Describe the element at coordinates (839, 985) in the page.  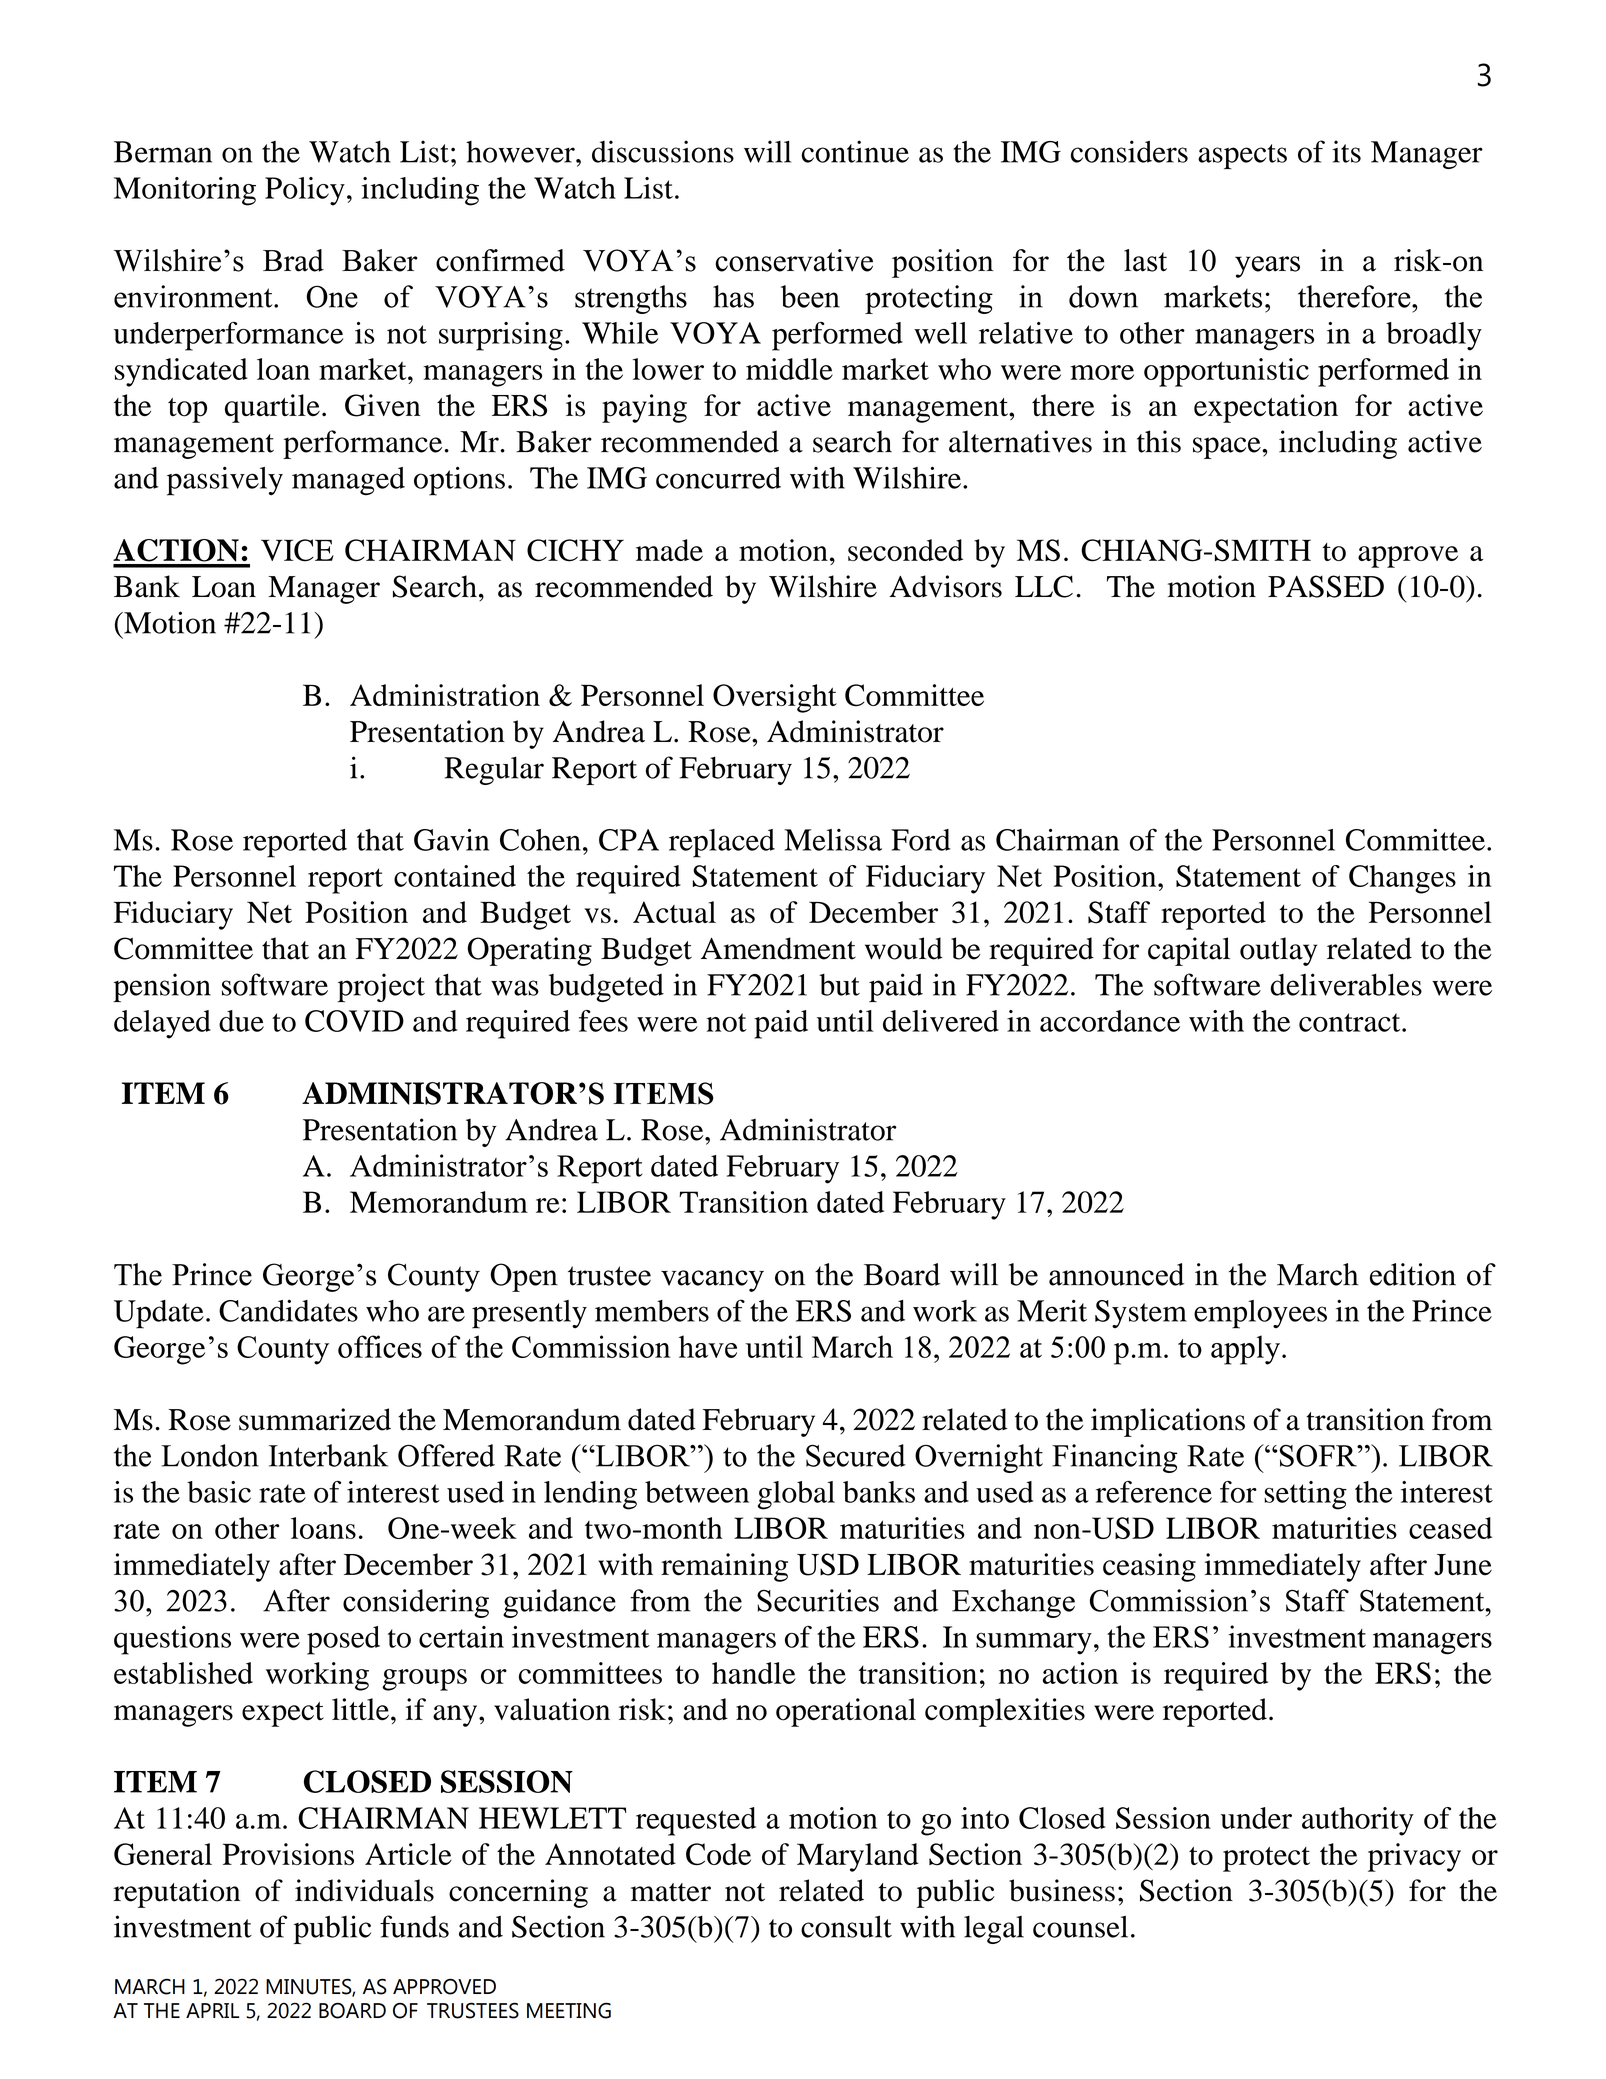
I see `but` at that location.
